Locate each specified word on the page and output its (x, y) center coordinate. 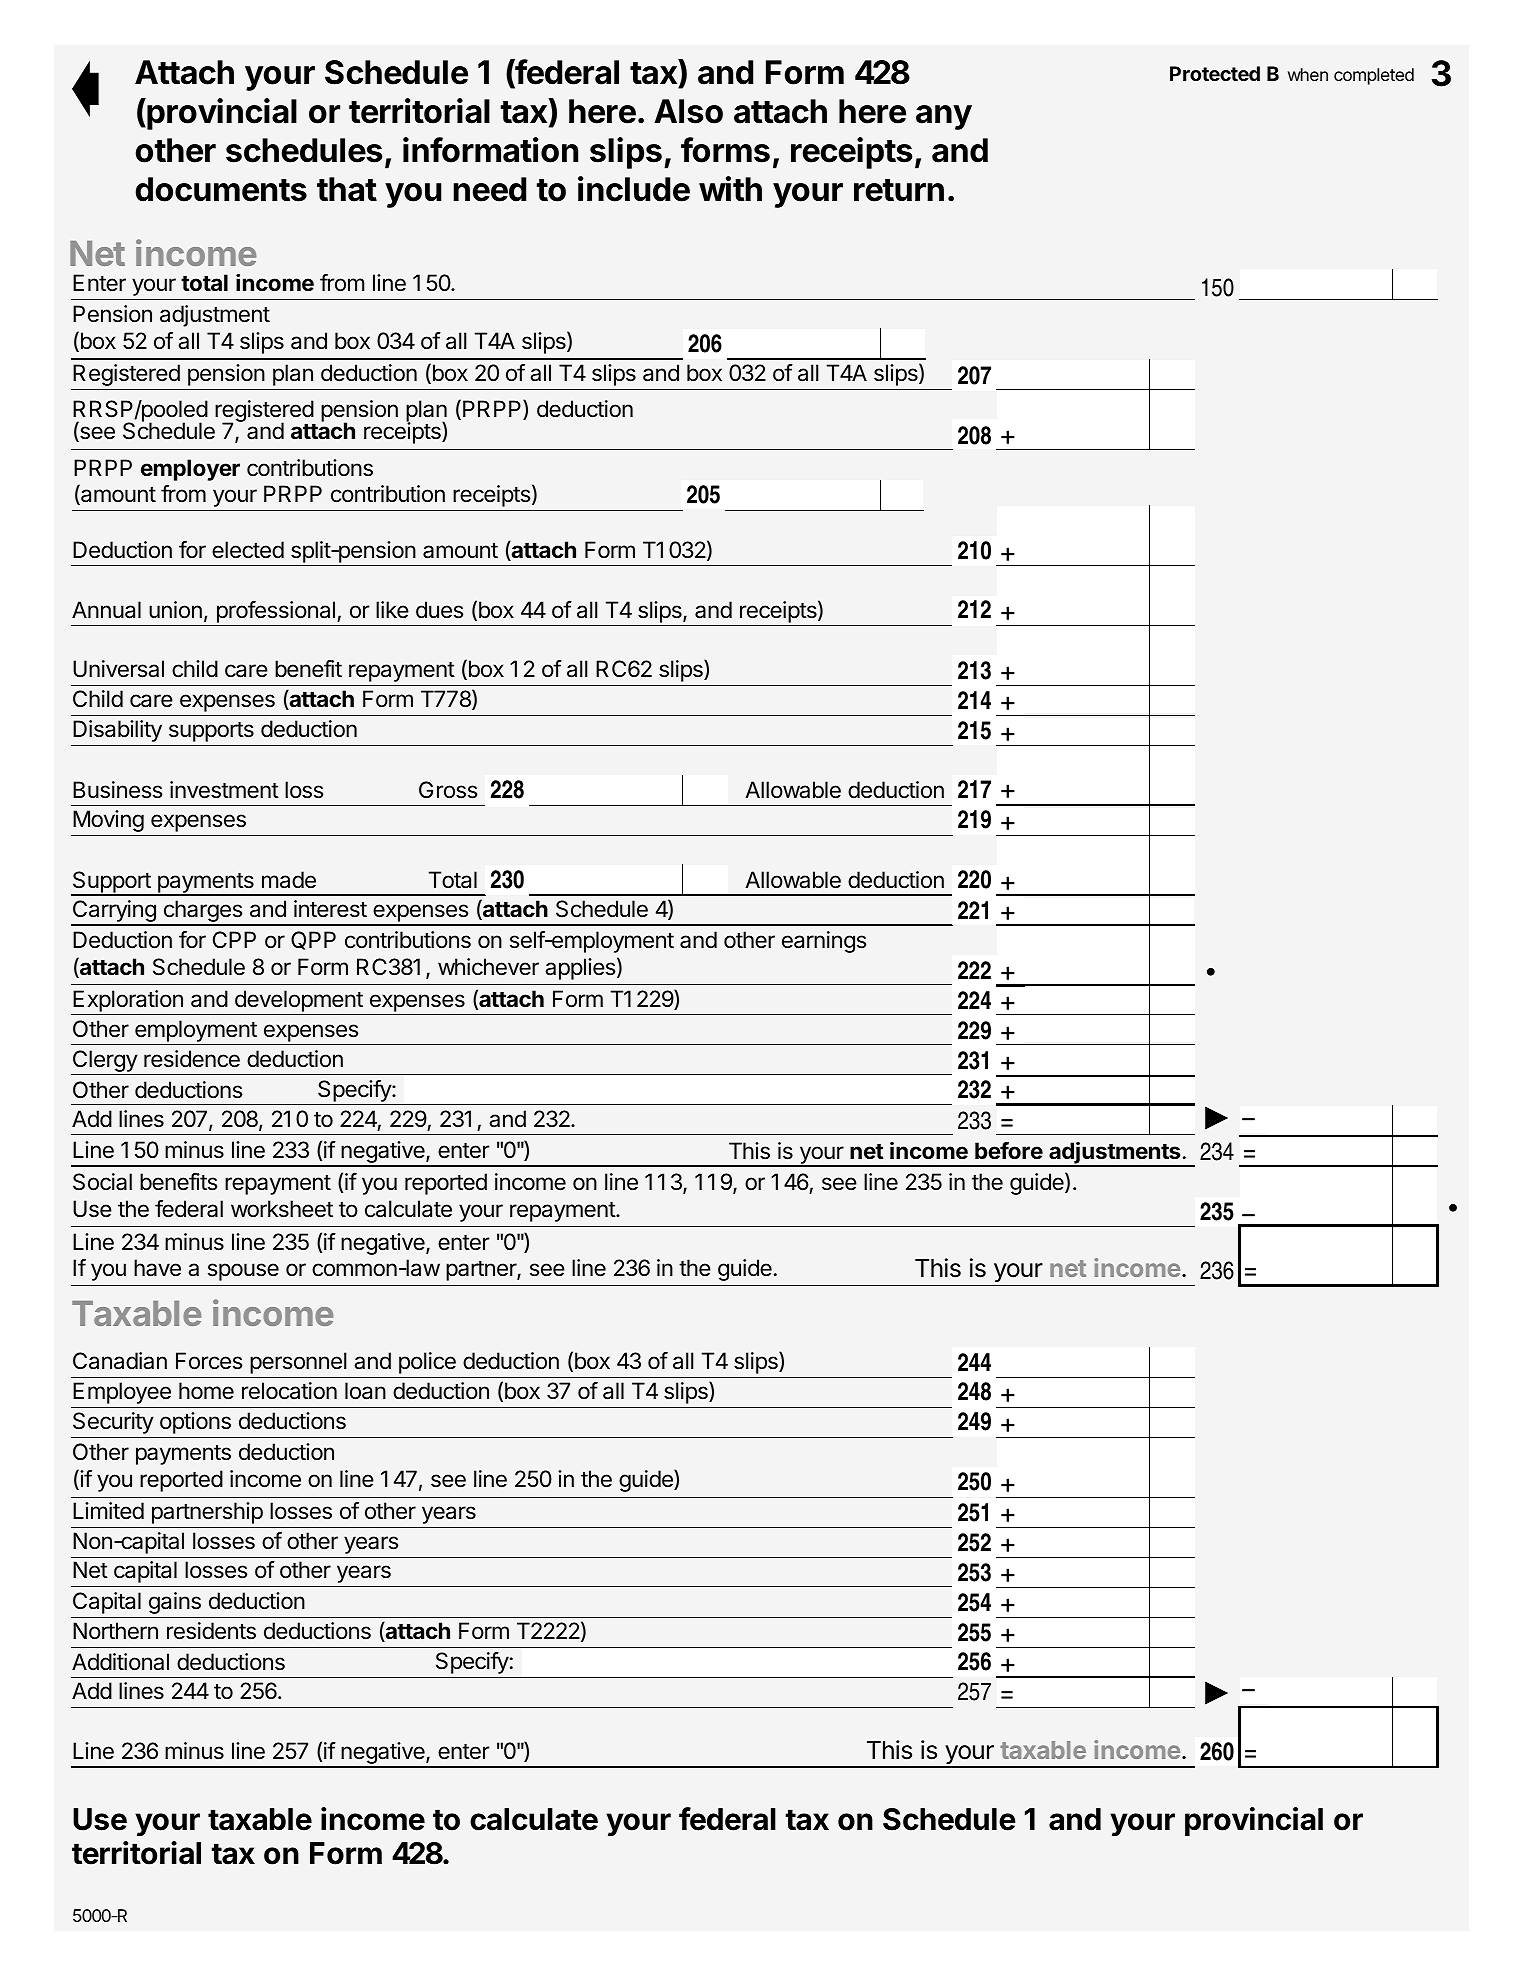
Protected (1215, 73)
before (1009, 1150)
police (427, 1363)
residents (211, 1631)
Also (688, 111)
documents (221, 189)
